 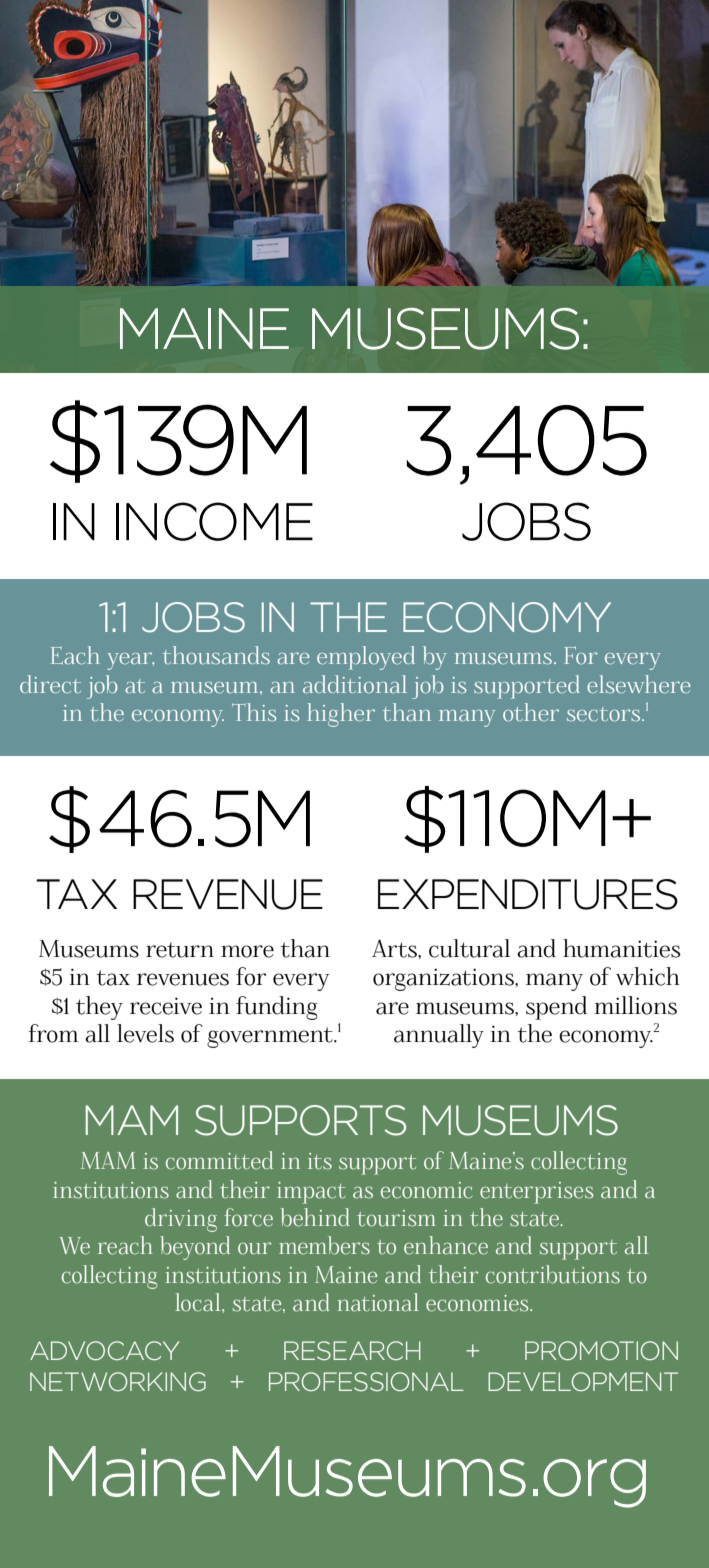 I want to click on higher, so click(x=341, y=715).
